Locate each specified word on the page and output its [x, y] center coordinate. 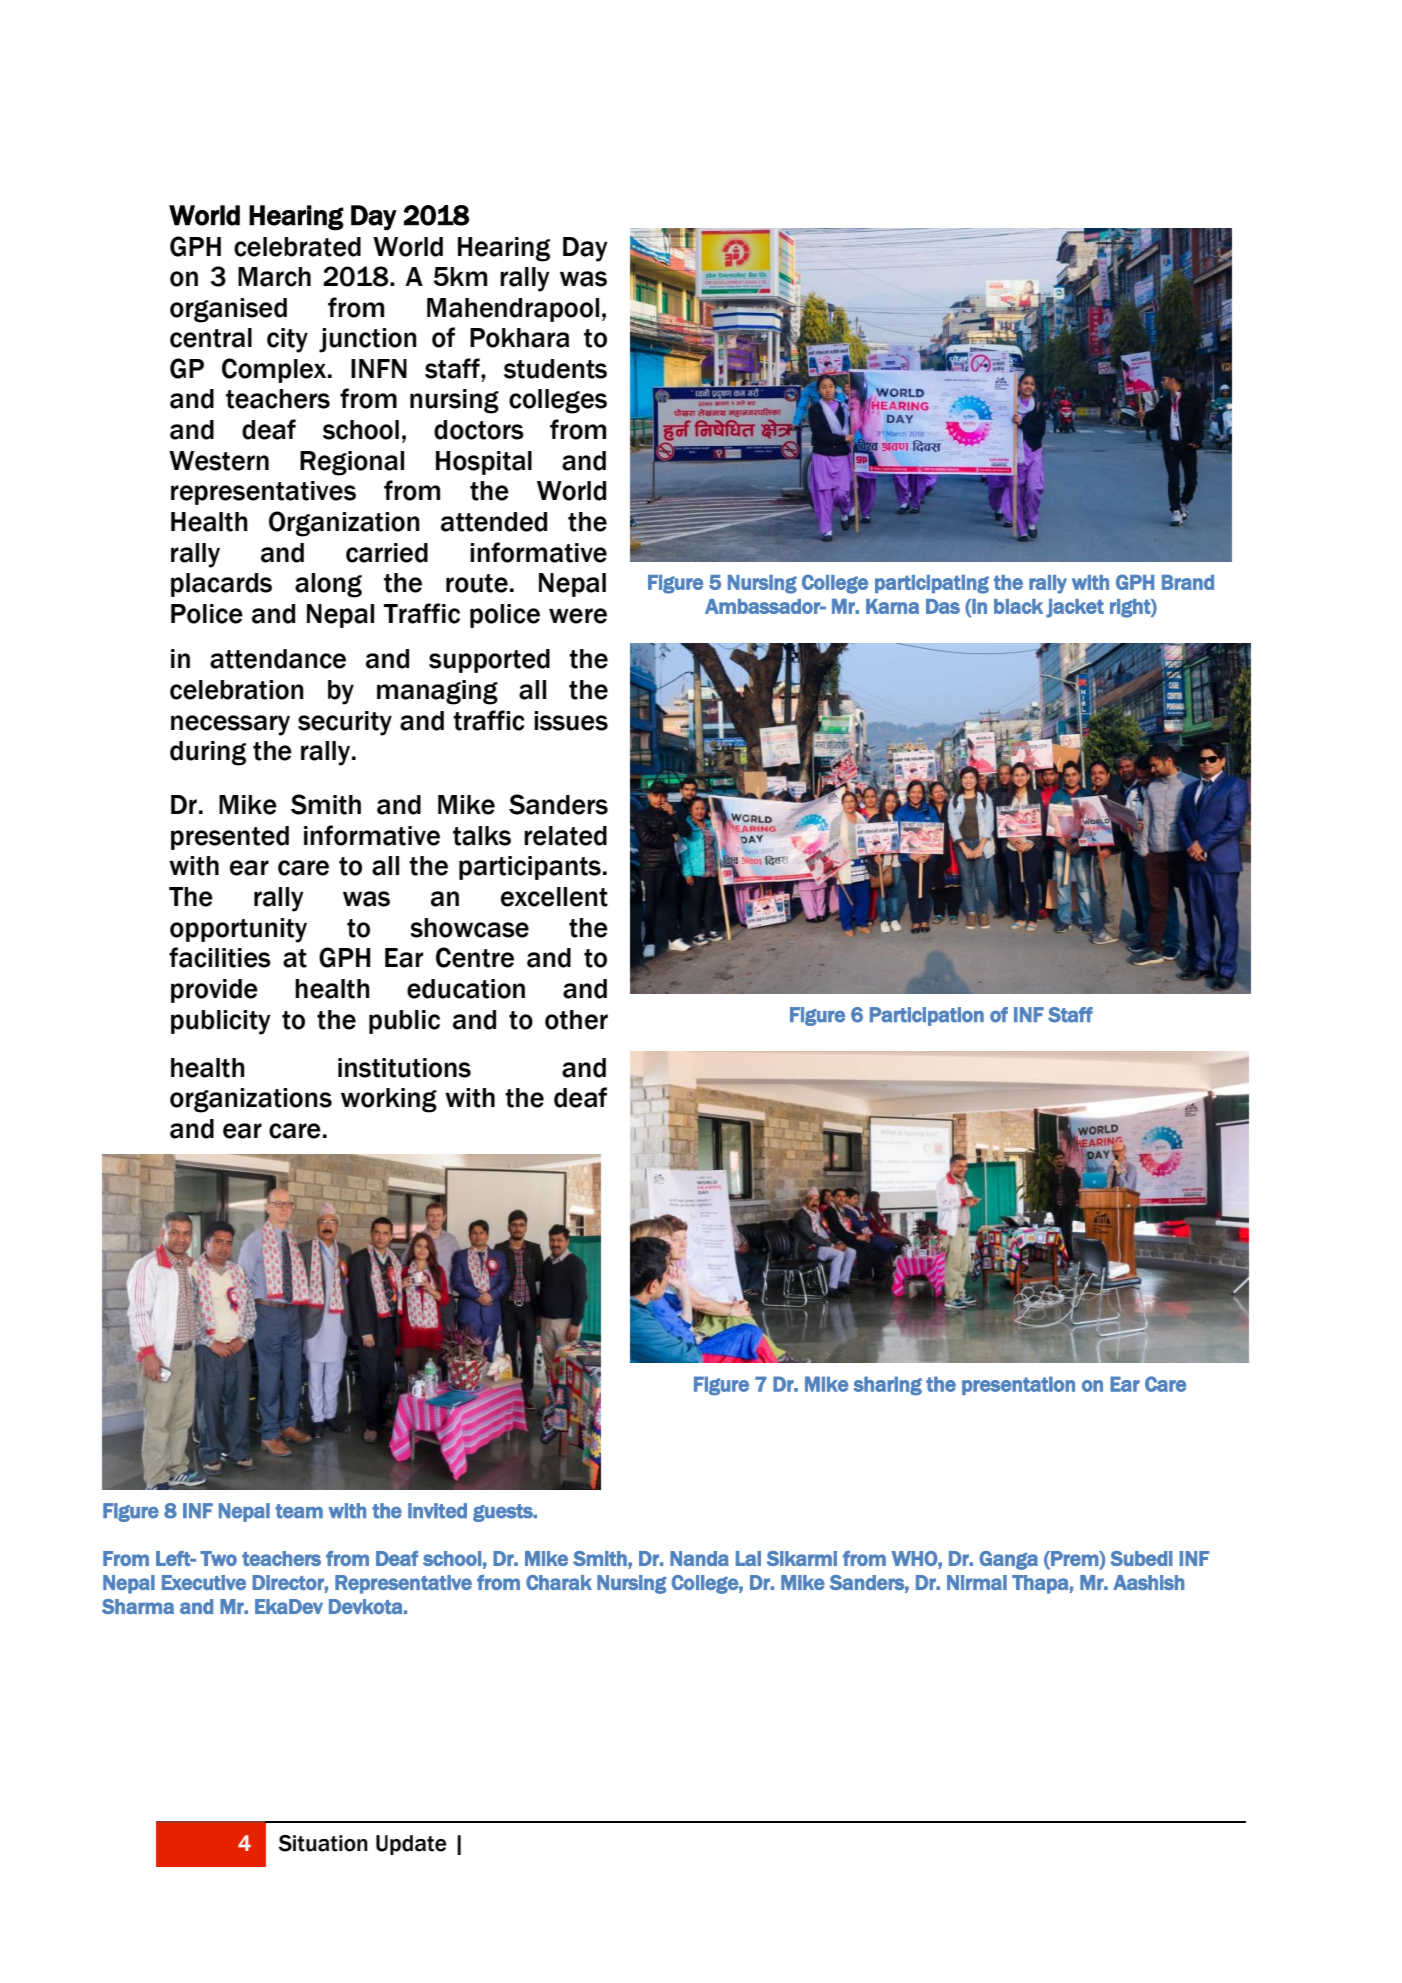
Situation [323, 1843]
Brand [1188, 582]
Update [411, 1845]
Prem [1074, 1558]
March [274, 277]
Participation [927, 1016]
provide [214, 991]
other [576, 1020]
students [555, 369]
